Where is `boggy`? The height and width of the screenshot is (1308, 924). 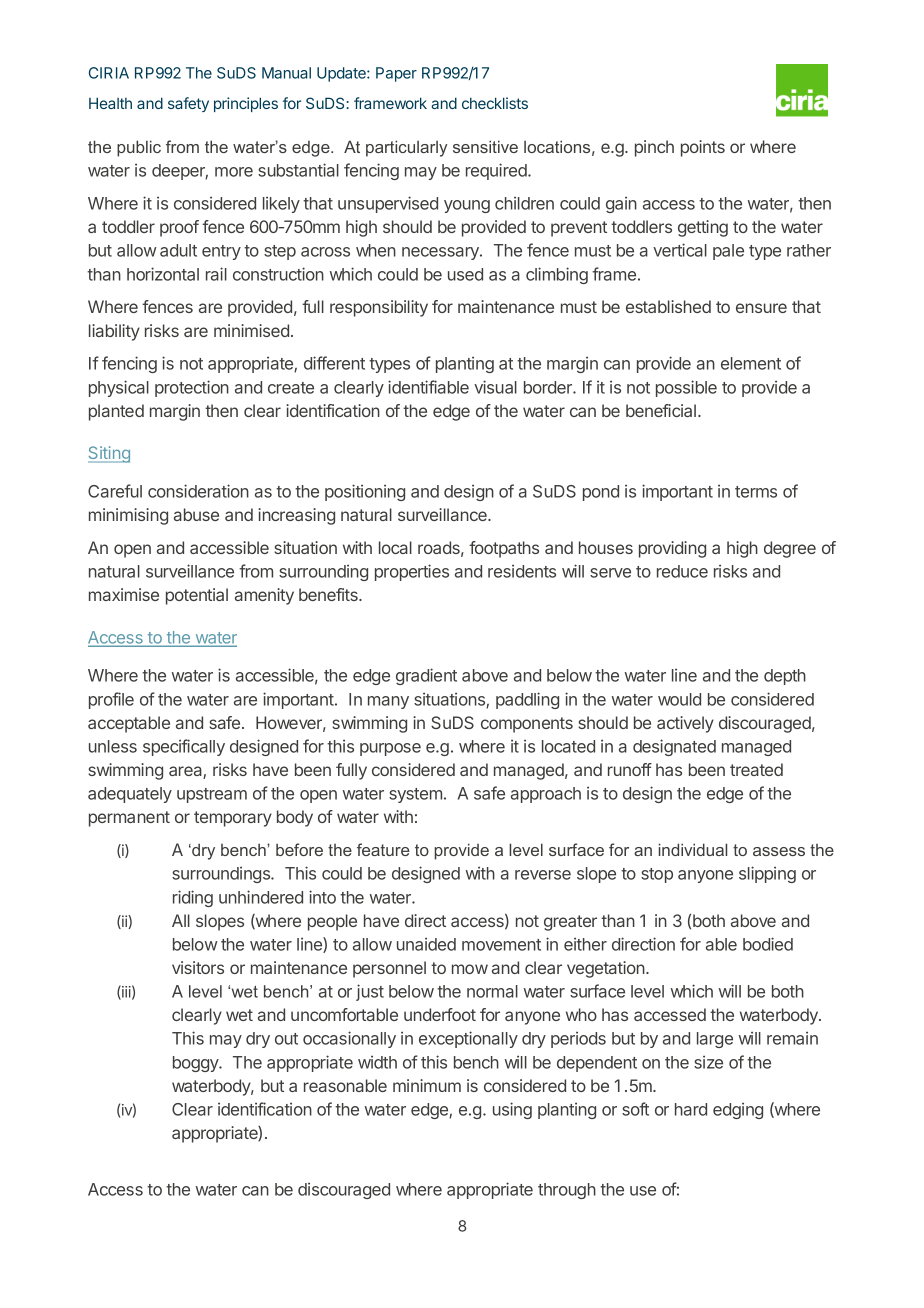
boggy is located at coordinates (197, 1064).
